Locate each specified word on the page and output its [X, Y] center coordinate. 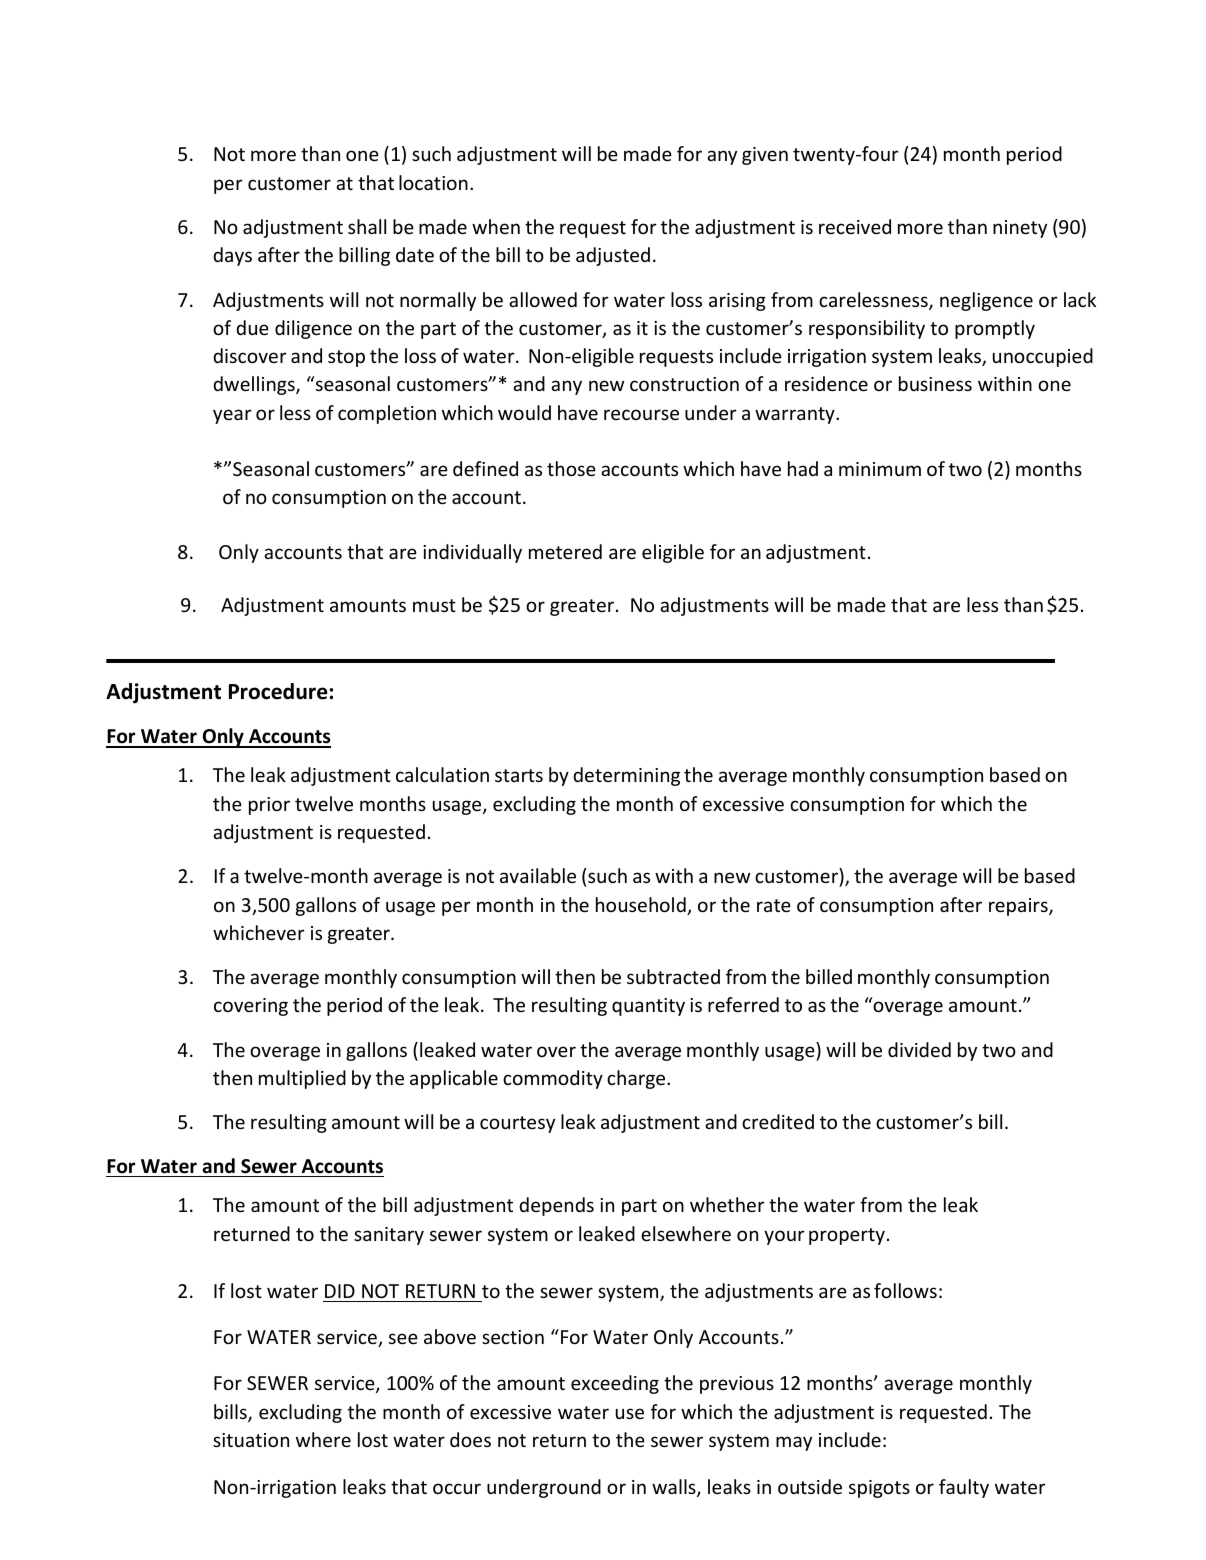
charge [637, 1079]
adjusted [613, 256]
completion [387, 414]
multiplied [302, 1079]
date [415, 254]
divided [919, 1049]
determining [626, 776]
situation [251, 1440]
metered [565, 551]
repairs [1019, 907]
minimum [880, 469]
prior [269, 806]
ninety [1020, 229]
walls [675, 1488]
